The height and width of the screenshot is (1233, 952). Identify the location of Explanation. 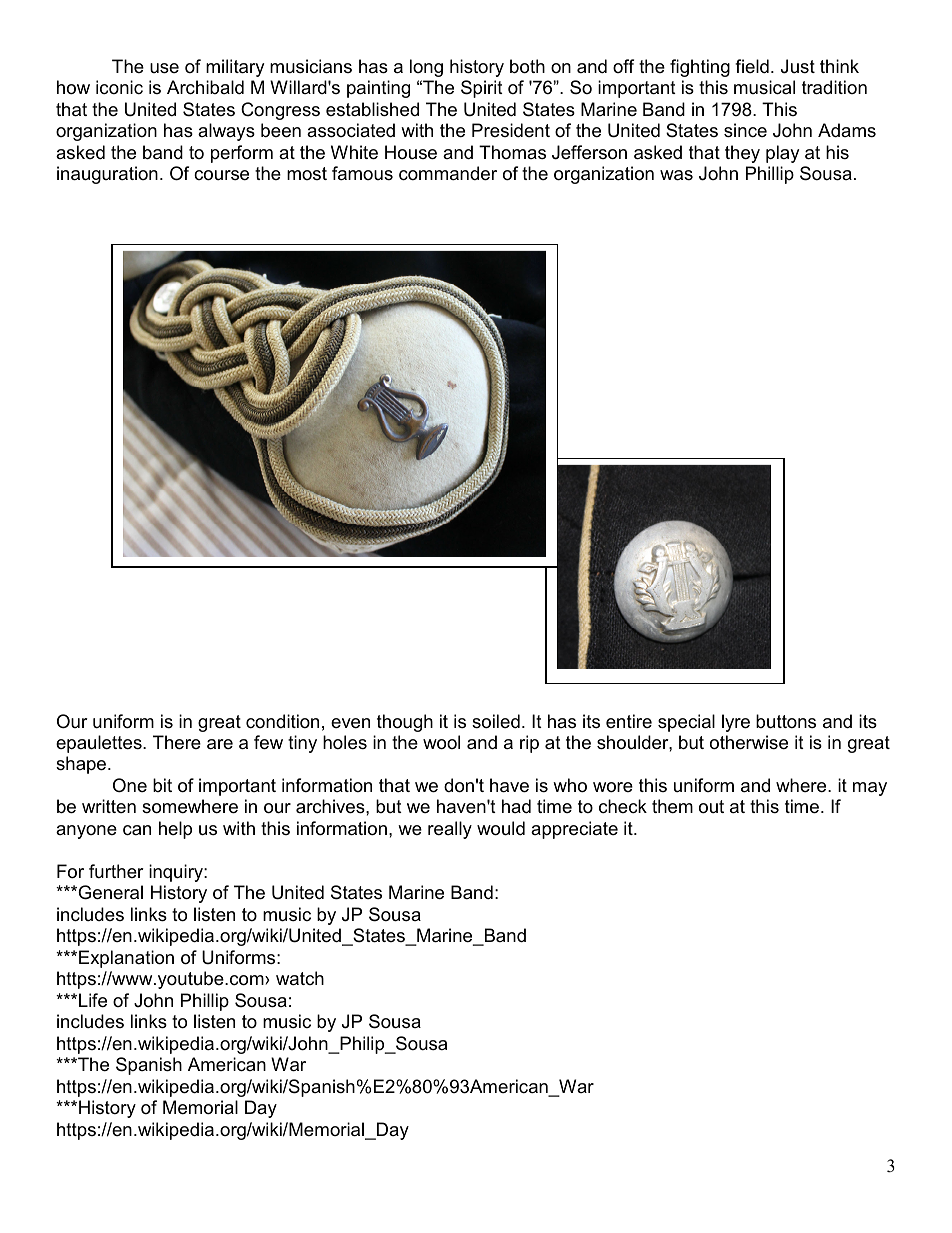
(126, 959).
